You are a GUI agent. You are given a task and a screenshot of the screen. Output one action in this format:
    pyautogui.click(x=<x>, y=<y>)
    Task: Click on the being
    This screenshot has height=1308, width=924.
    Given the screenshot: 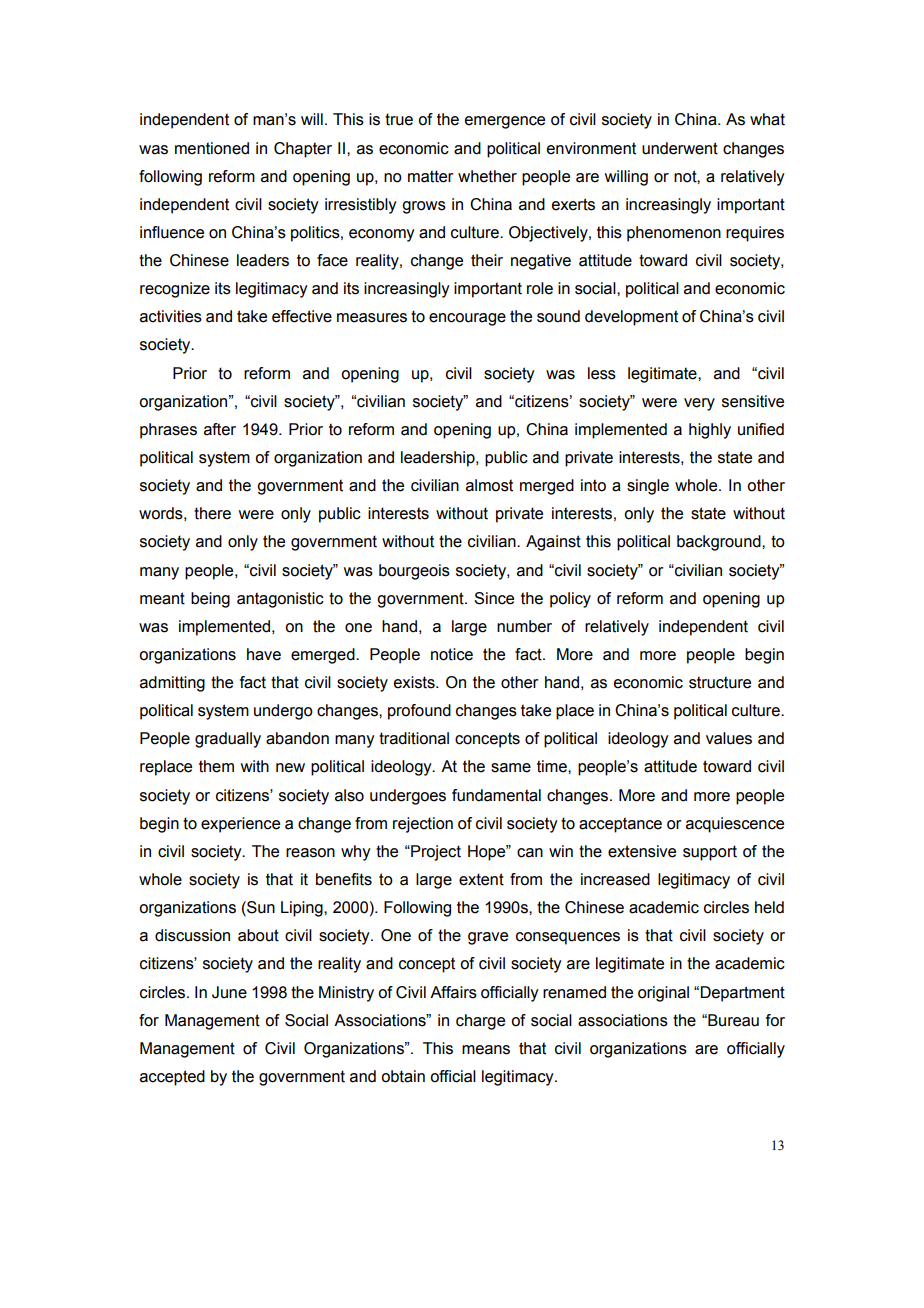 What is the action you would take?
    pyautogui.click(x=210, y=600)
